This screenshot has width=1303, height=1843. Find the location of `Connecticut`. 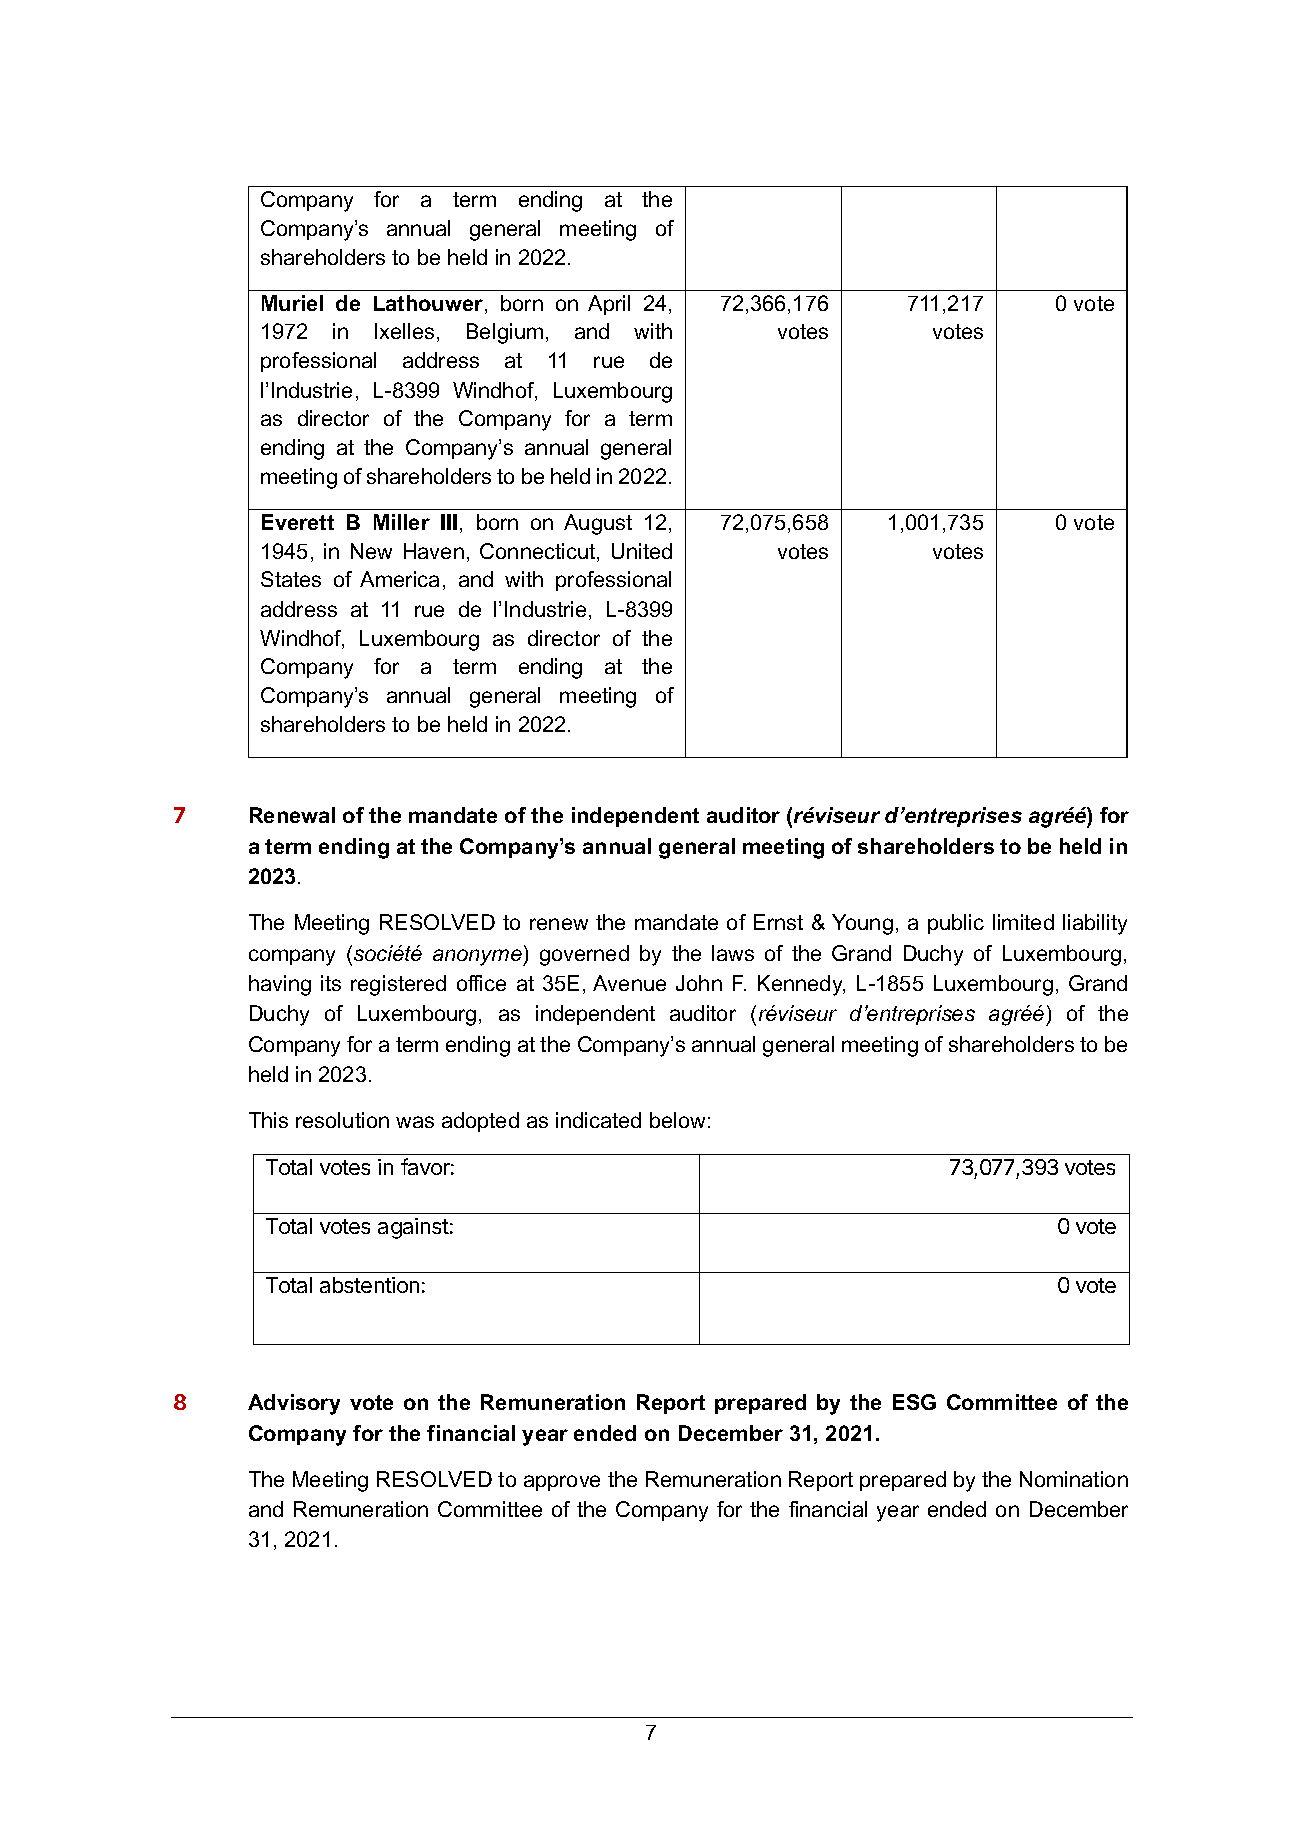

Connecticut is located at coordinates (539, 552).
